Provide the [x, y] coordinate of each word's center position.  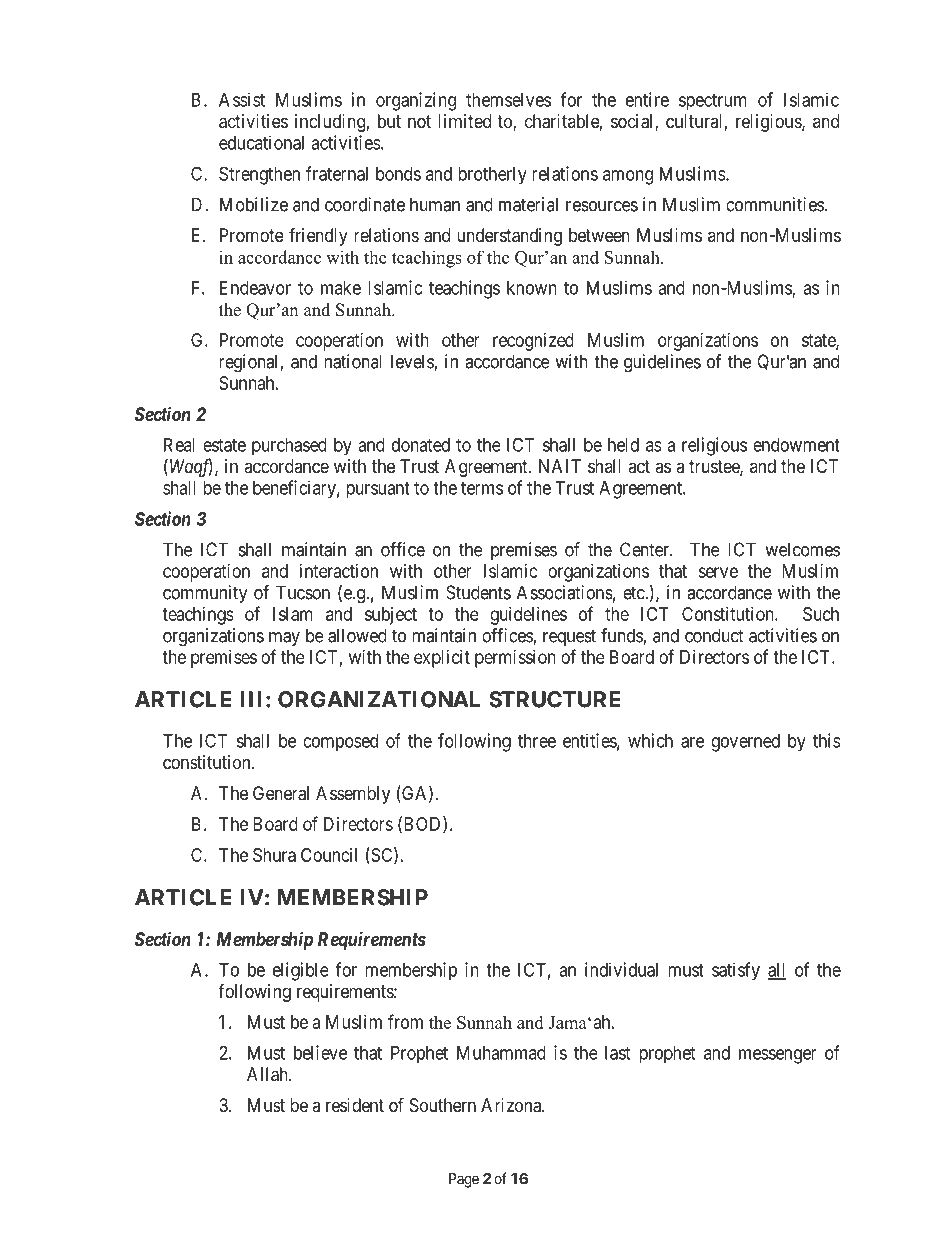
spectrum [713, 102]
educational [261, 142]
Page [464, 1180]
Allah [268, 1074]
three [537, 741]
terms [482, 488]
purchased [289, 447]
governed [745, 743]
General [281, 793]
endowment [796, 445]
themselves [508, 100]
